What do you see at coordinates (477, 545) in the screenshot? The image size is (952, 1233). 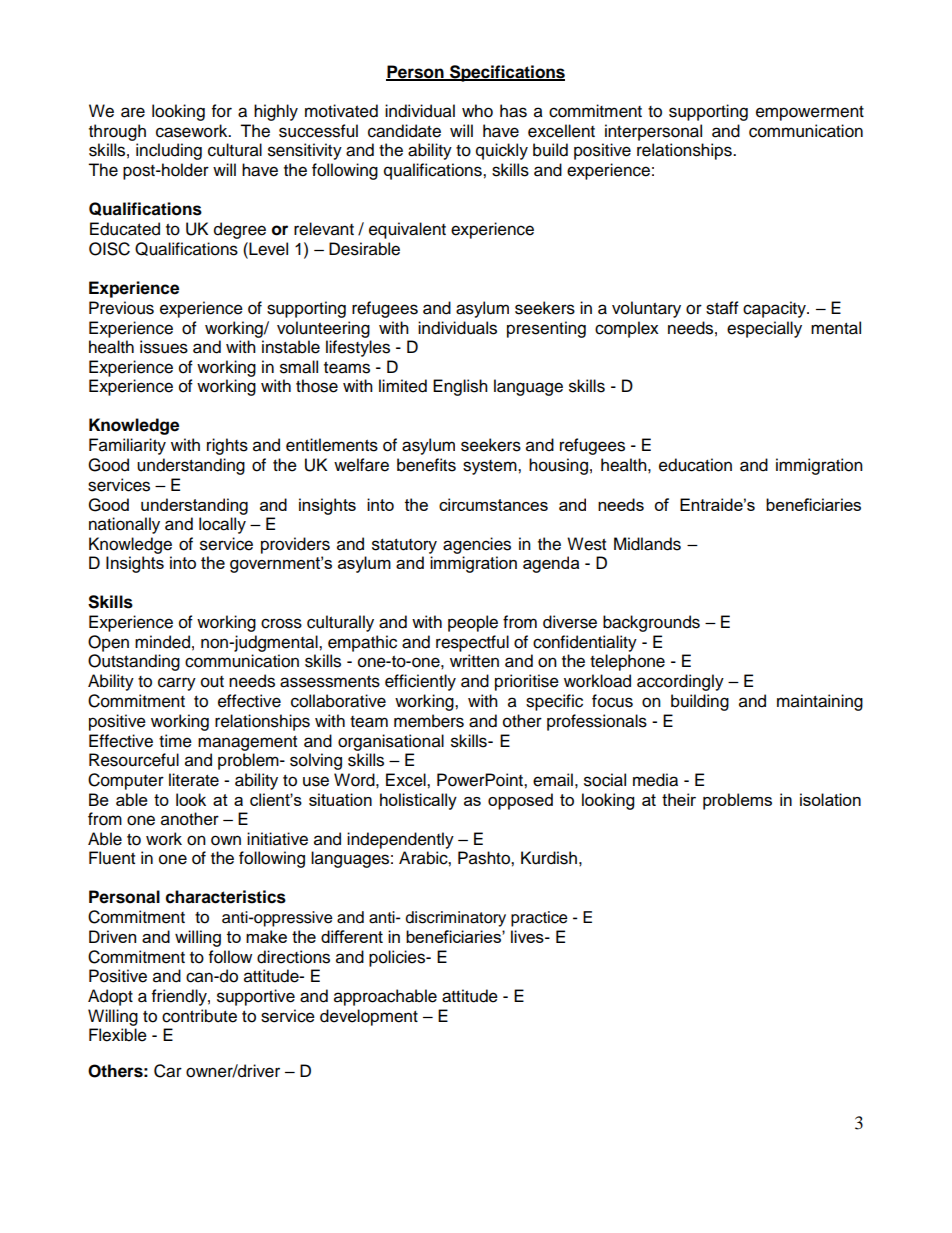 I see `agencies` at bounding box center [477, 545].
